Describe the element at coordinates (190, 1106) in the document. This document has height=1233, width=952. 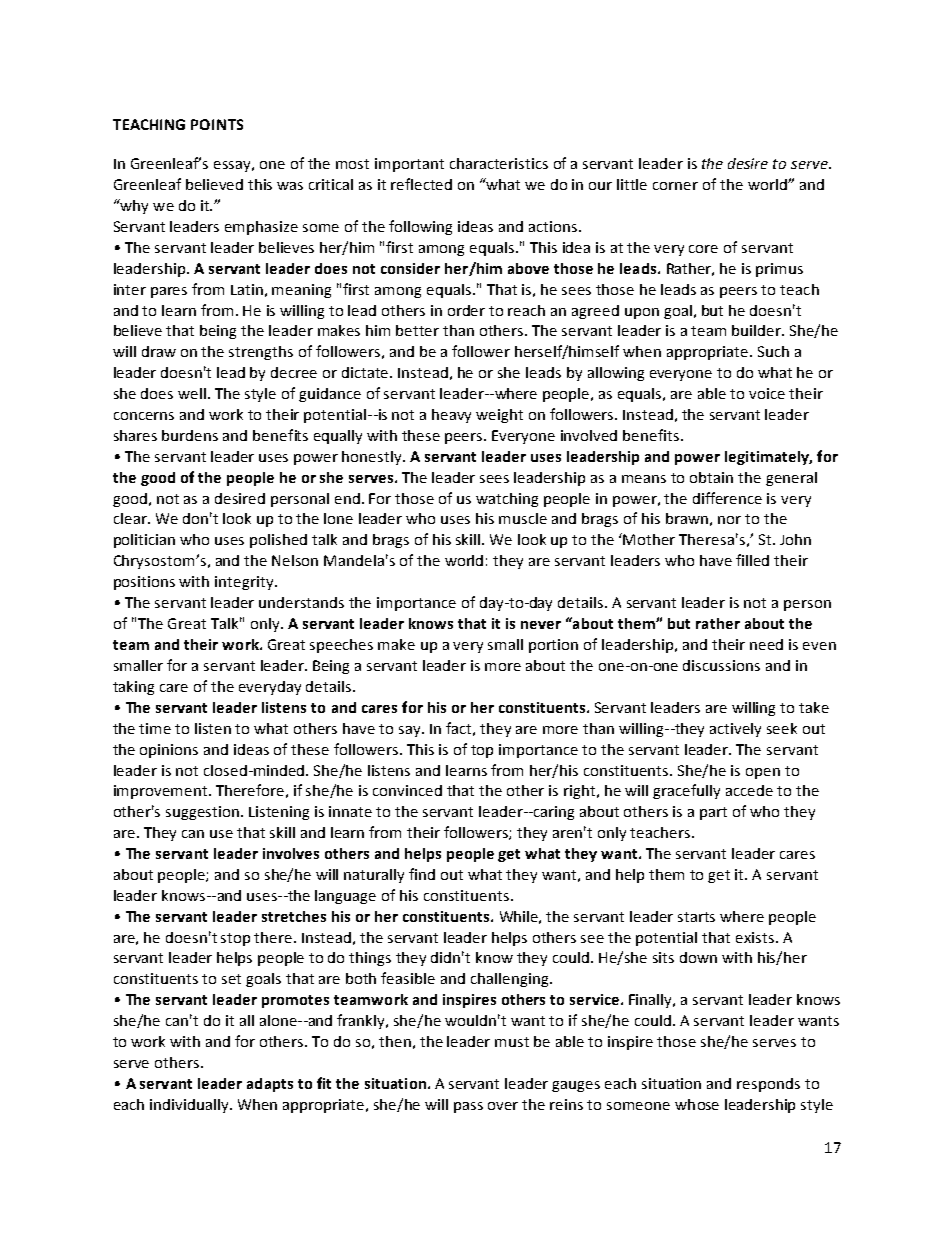
I see `individually` at that location.
